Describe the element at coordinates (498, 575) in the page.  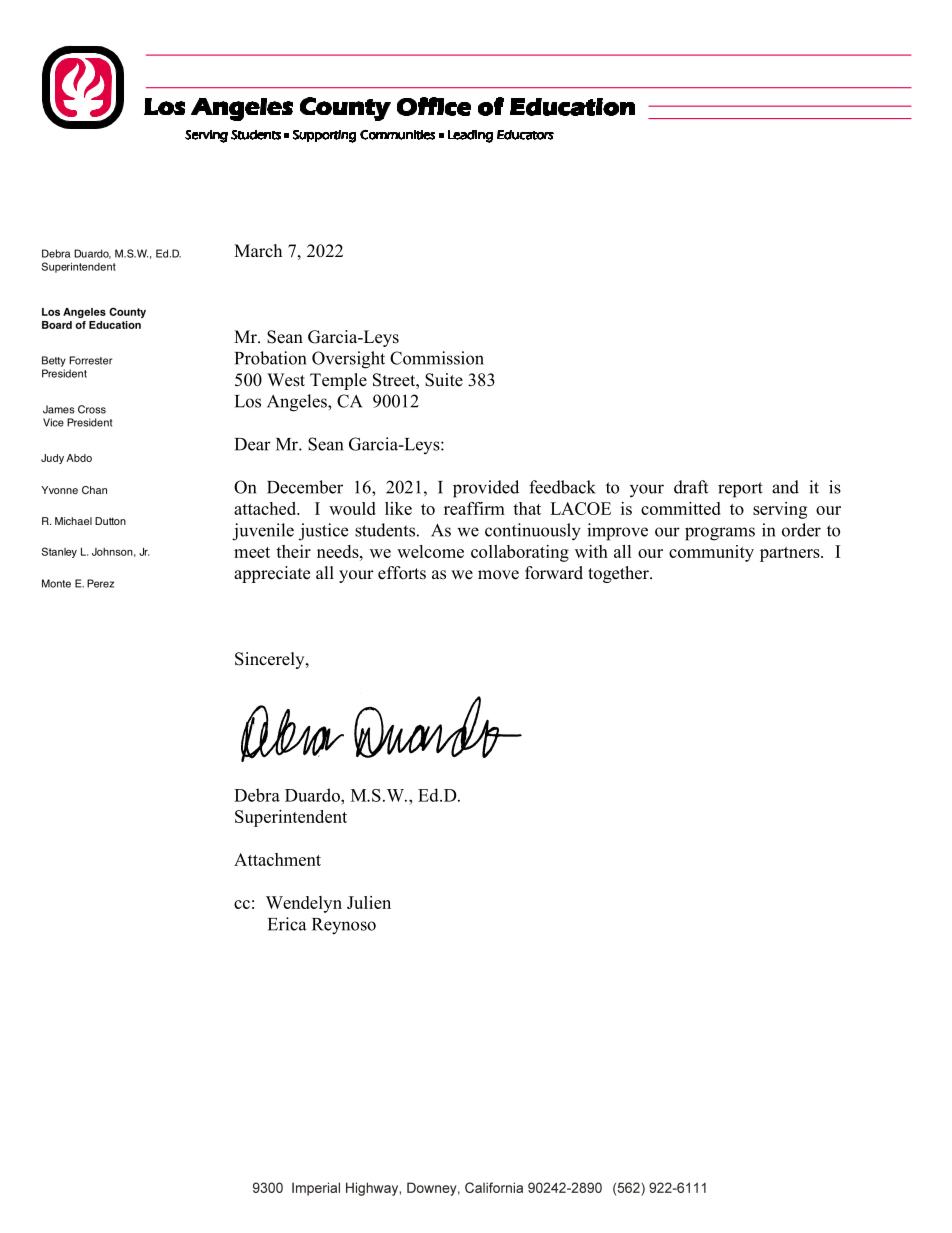
I see `move` at that location.
